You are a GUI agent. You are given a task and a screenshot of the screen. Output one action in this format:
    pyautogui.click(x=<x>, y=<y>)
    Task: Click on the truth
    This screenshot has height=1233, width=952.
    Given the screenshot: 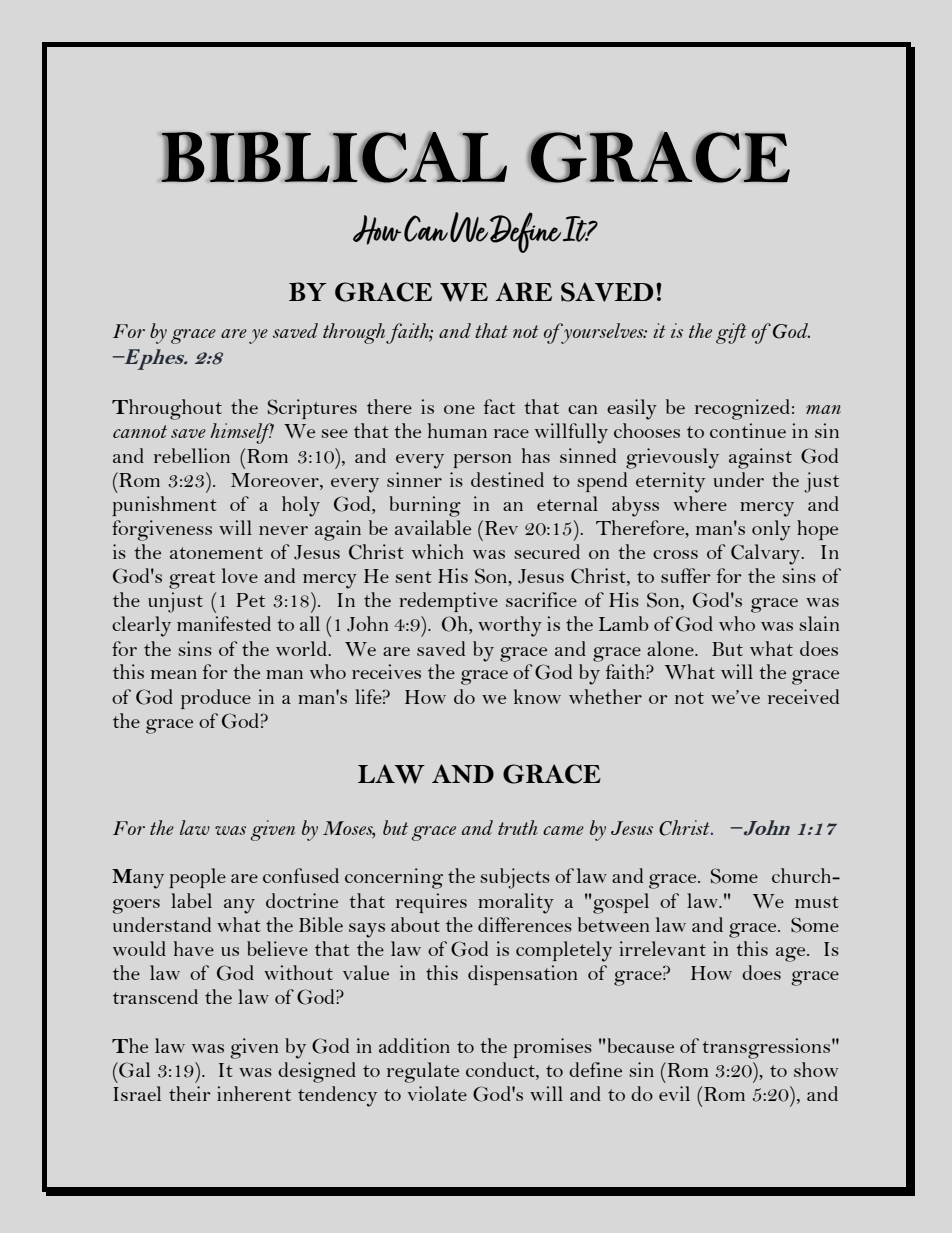 What is the action you would take?
    pyautogui.click(x=518, y=827)
